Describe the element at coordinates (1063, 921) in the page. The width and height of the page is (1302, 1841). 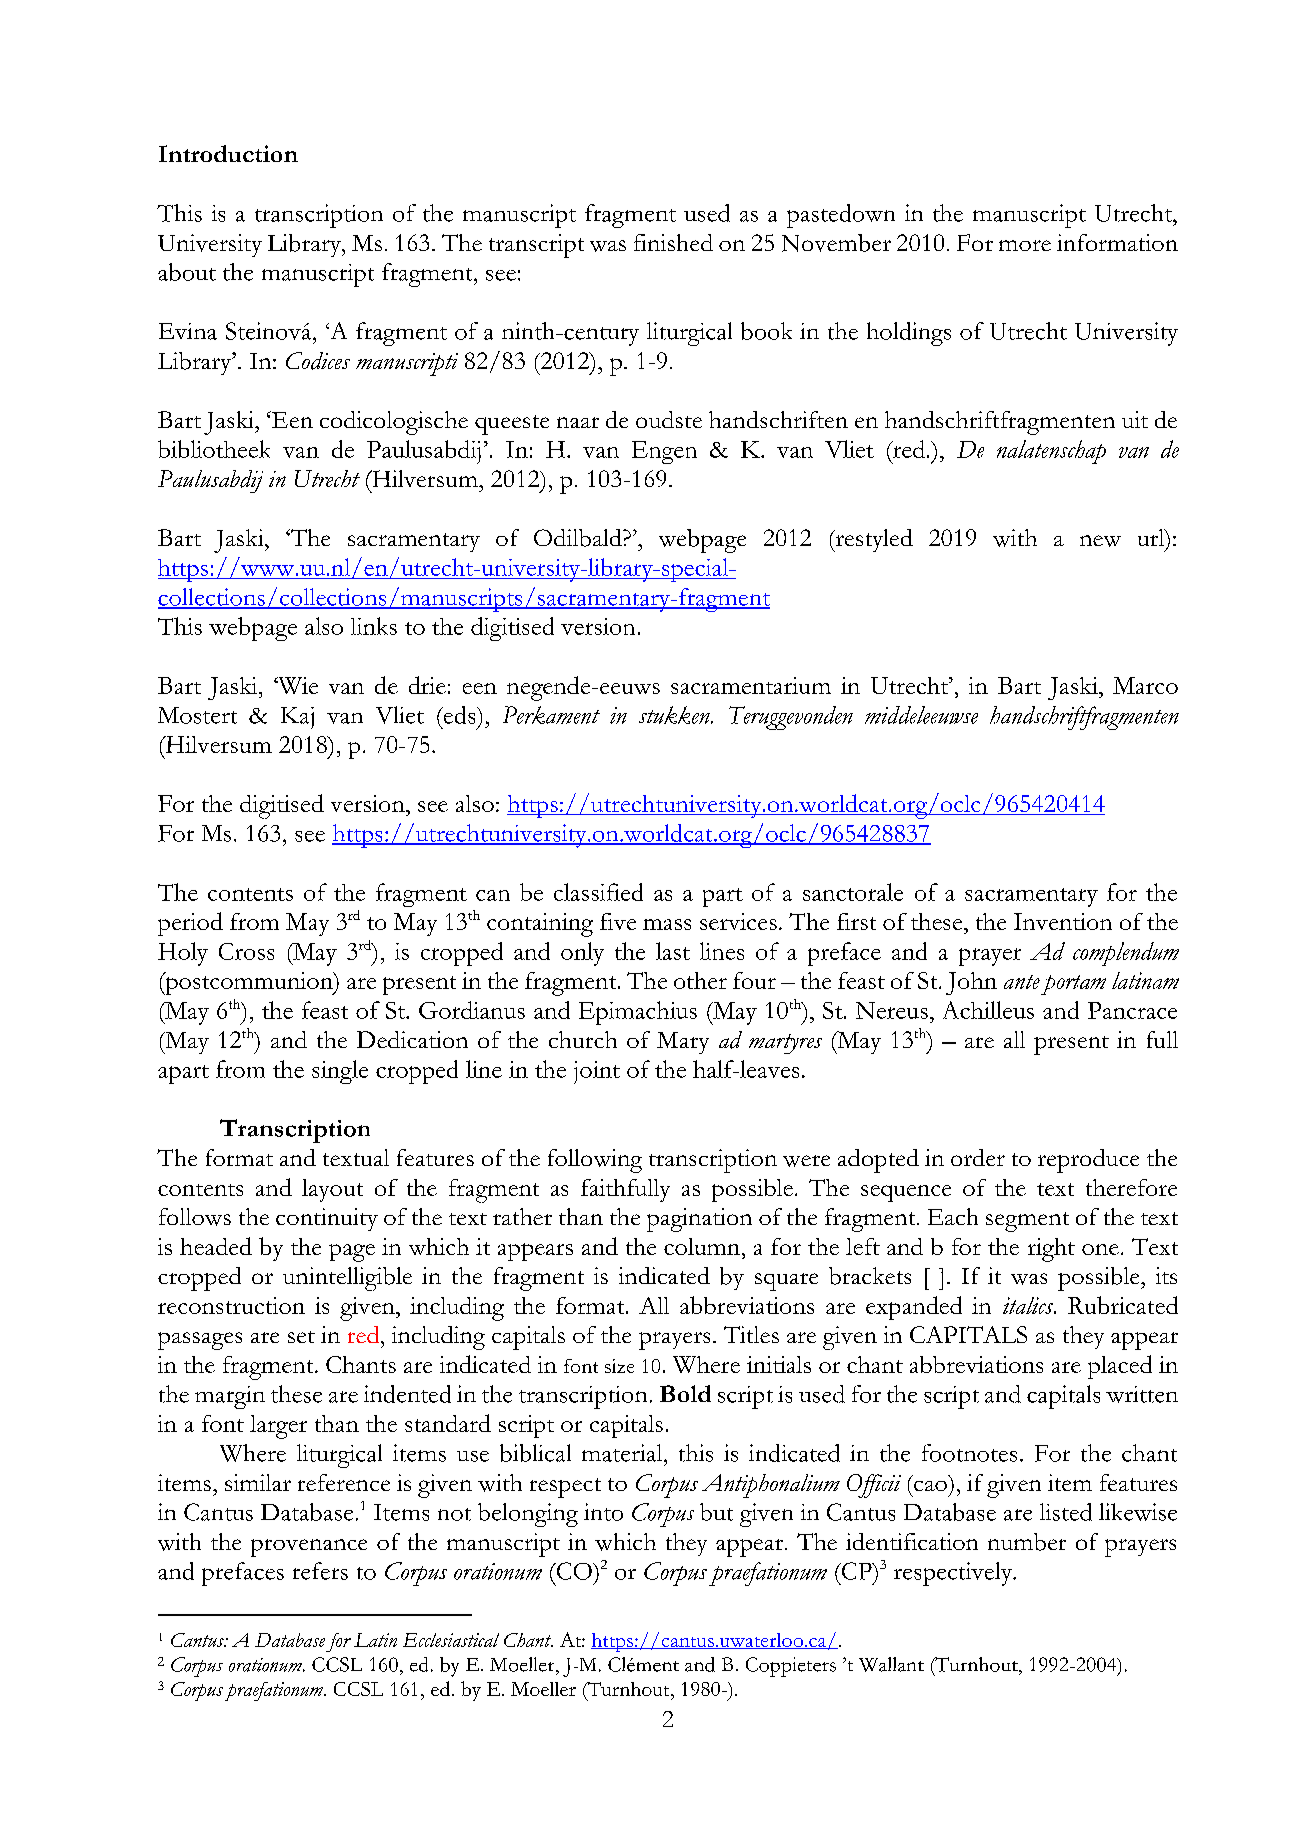
I see `Invention` at that location.
